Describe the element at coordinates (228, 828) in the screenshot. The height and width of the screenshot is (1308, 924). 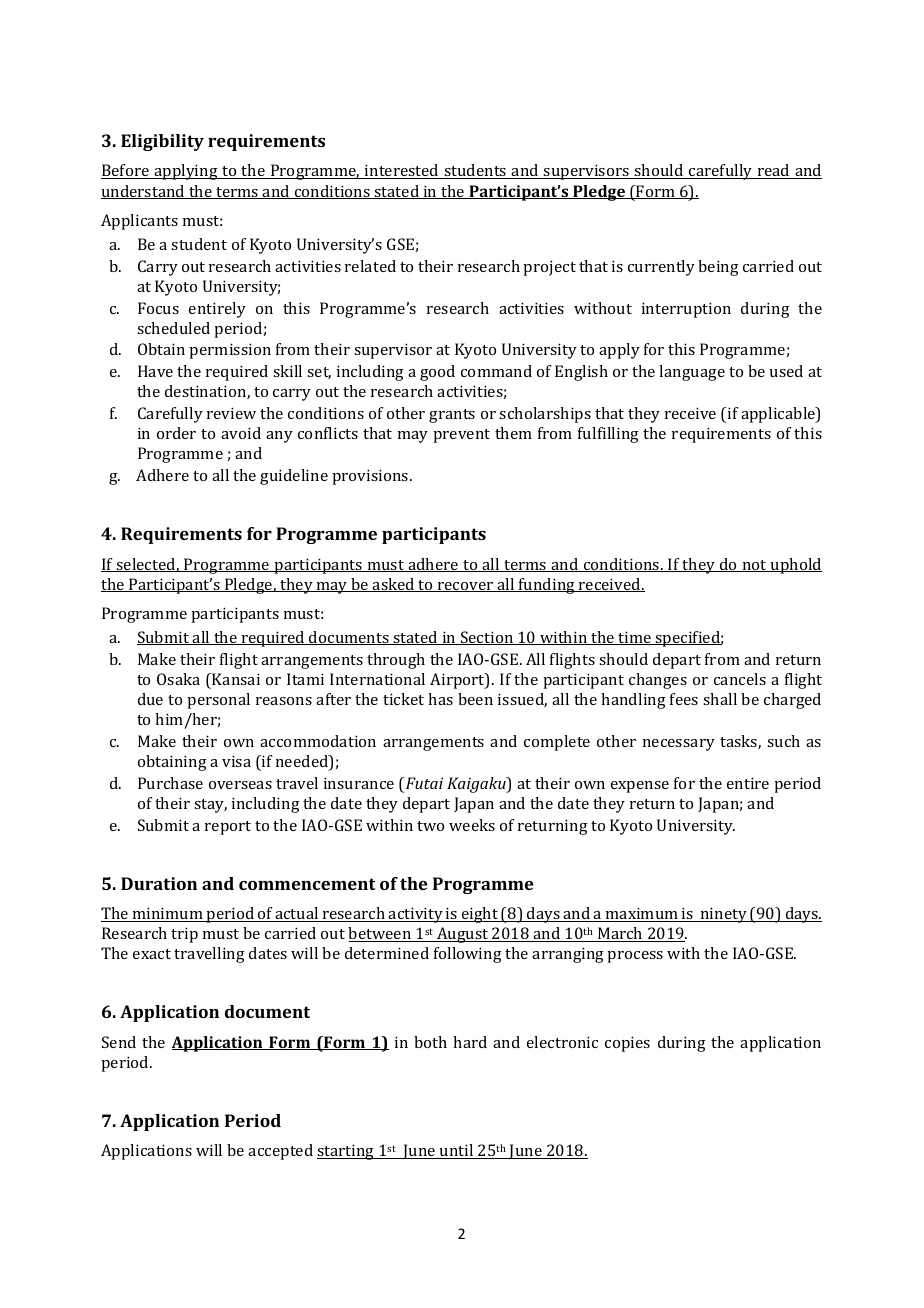
I see `report` at that location.
